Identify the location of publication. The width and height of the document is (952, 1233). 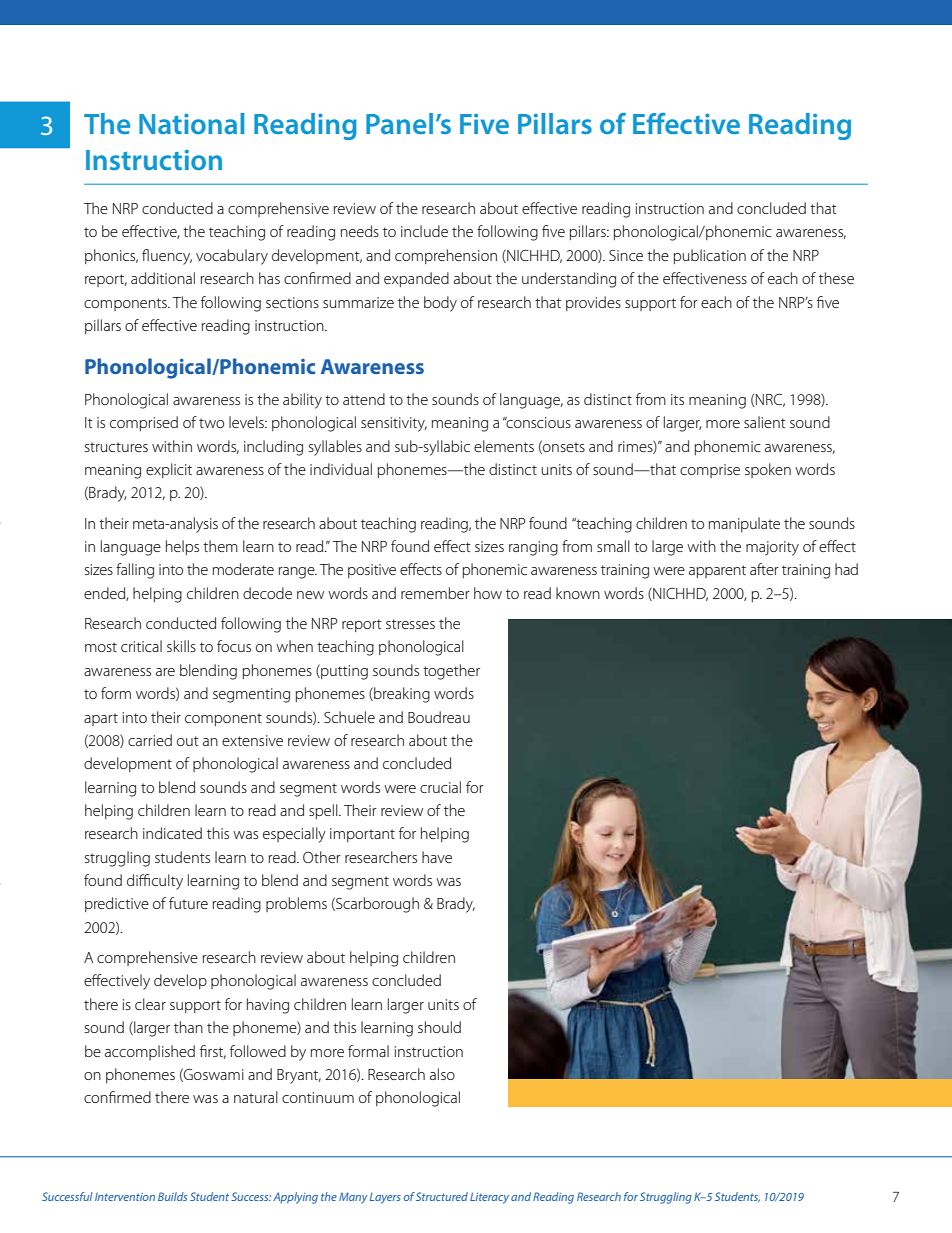
(710, 256).
